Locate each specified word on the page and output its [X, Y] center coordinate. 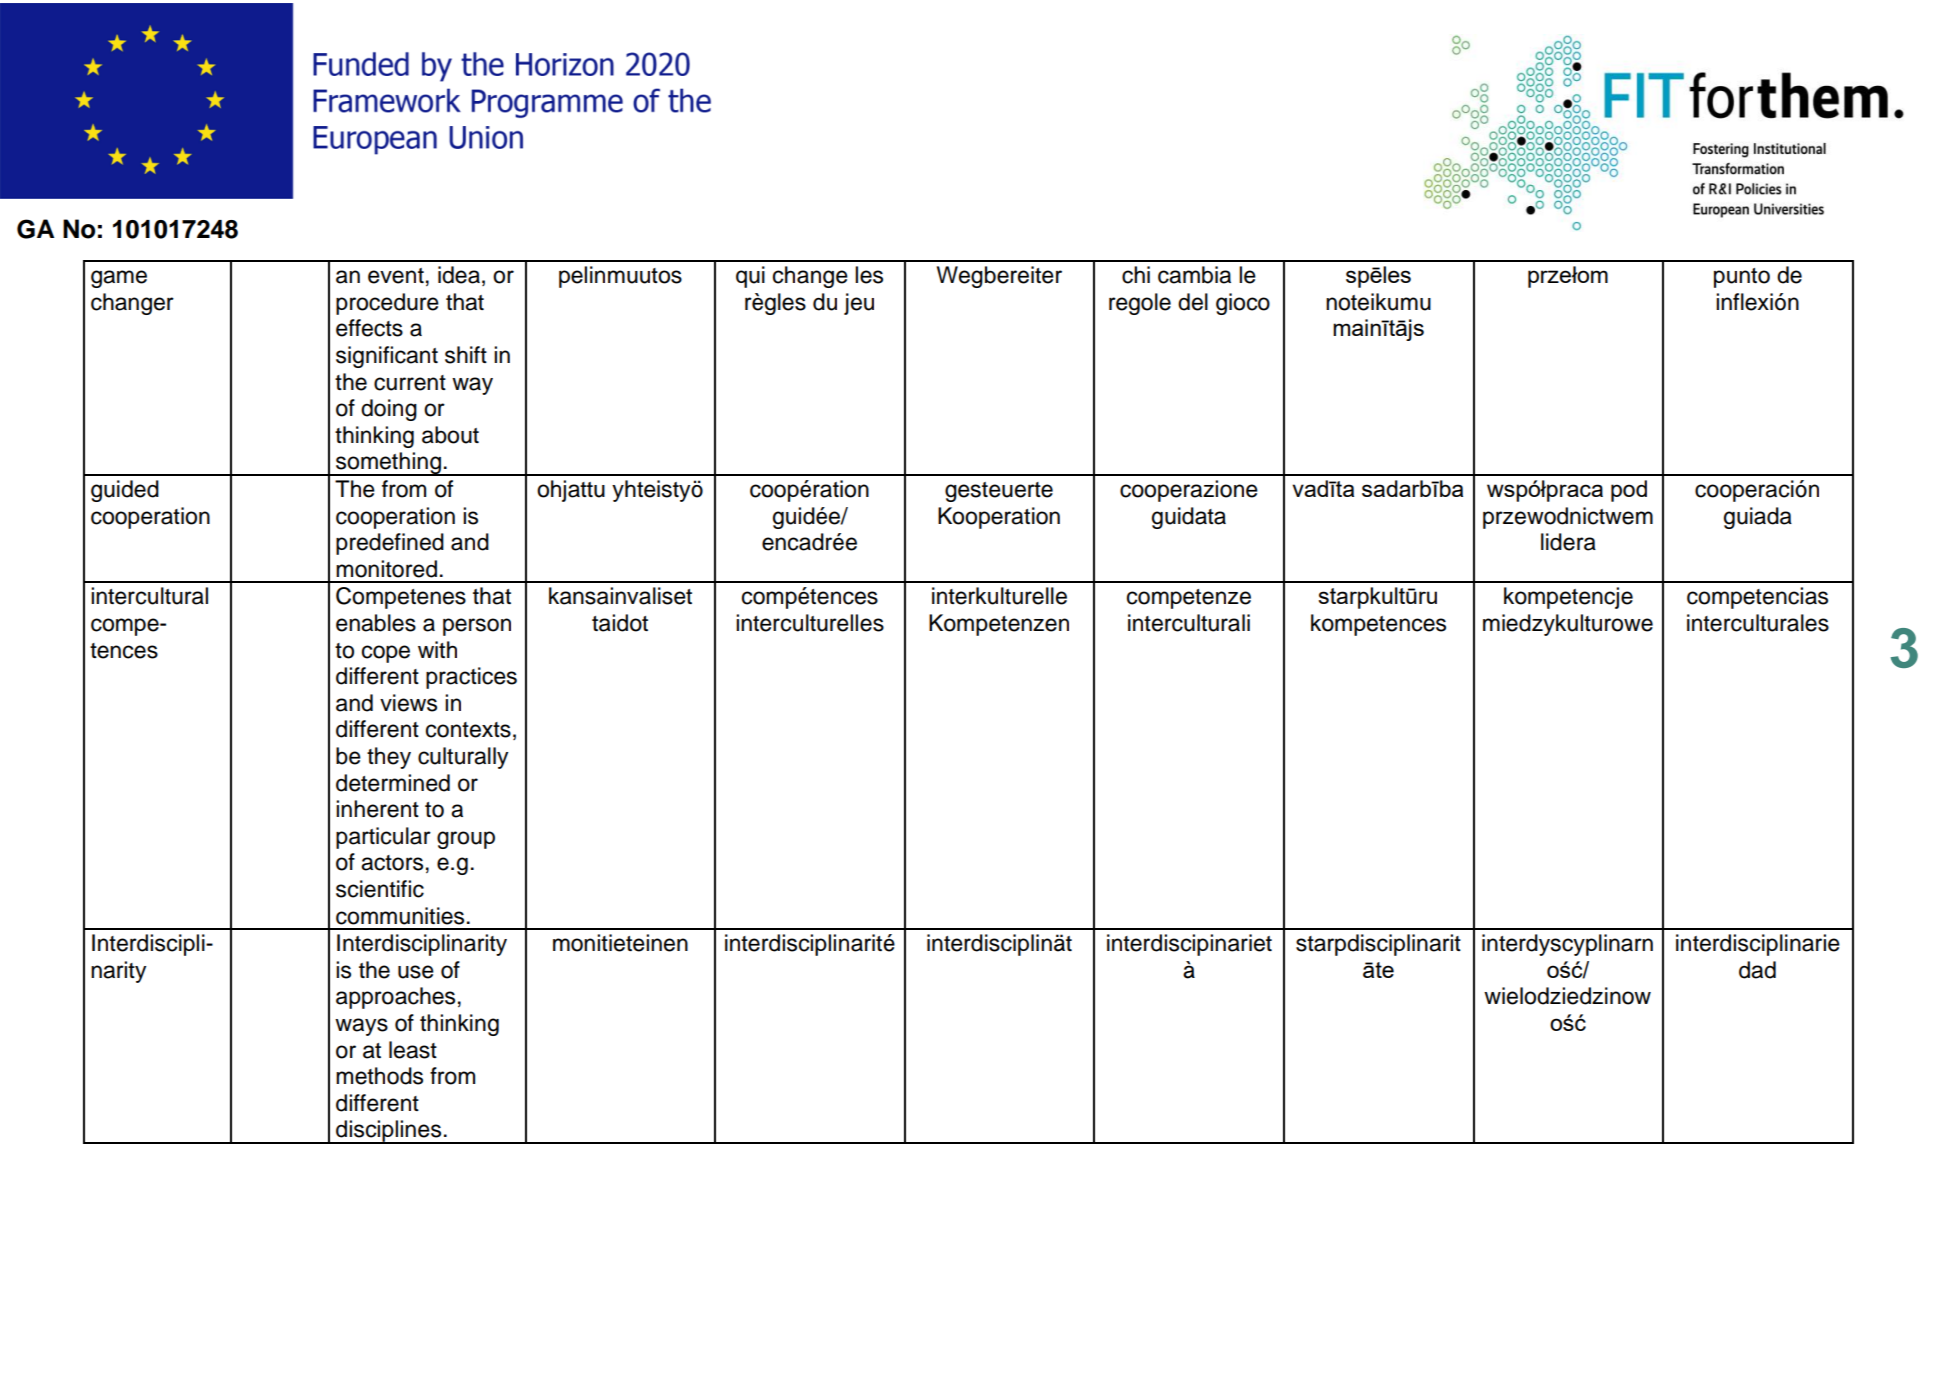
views [408, 703]
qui [750, 277]
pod [1629, 491]
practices [471, 678]
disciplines [389, 1132]
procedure [387, 304]
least [413, 1050]
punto [1742, 278]
